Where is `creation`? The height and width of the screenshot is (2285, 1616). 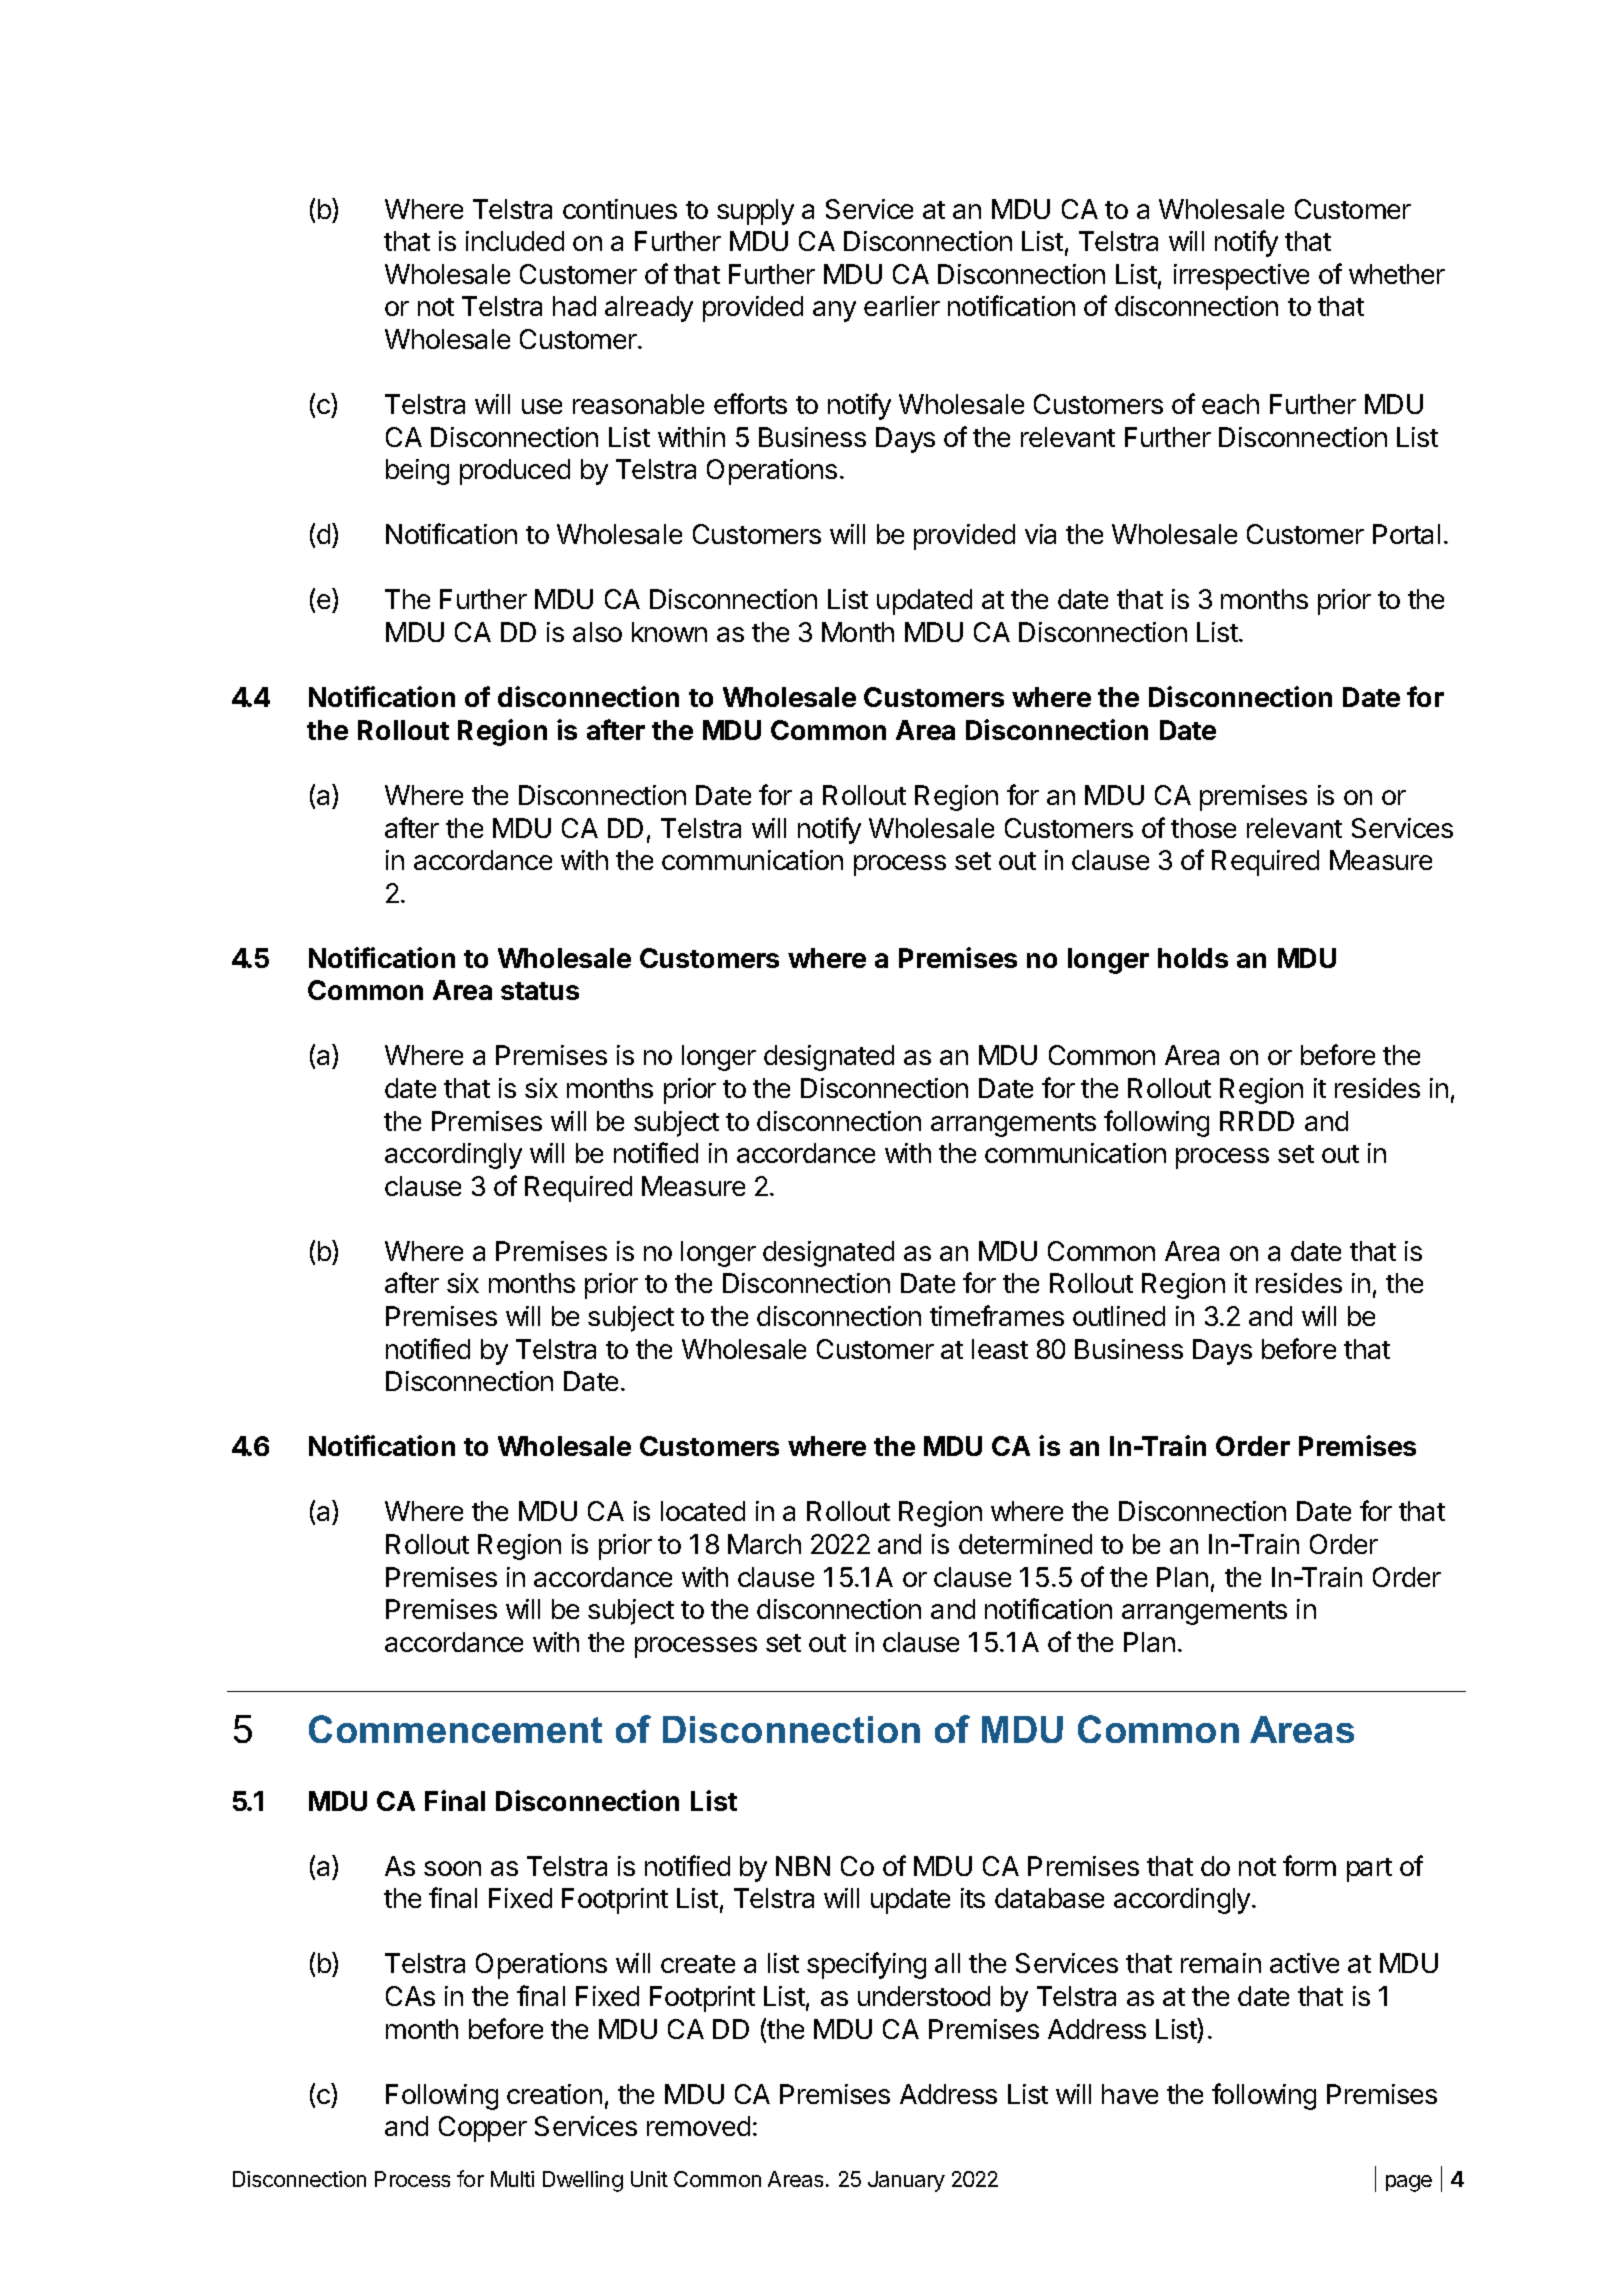 creation is located at coordinates (554, 2094).
